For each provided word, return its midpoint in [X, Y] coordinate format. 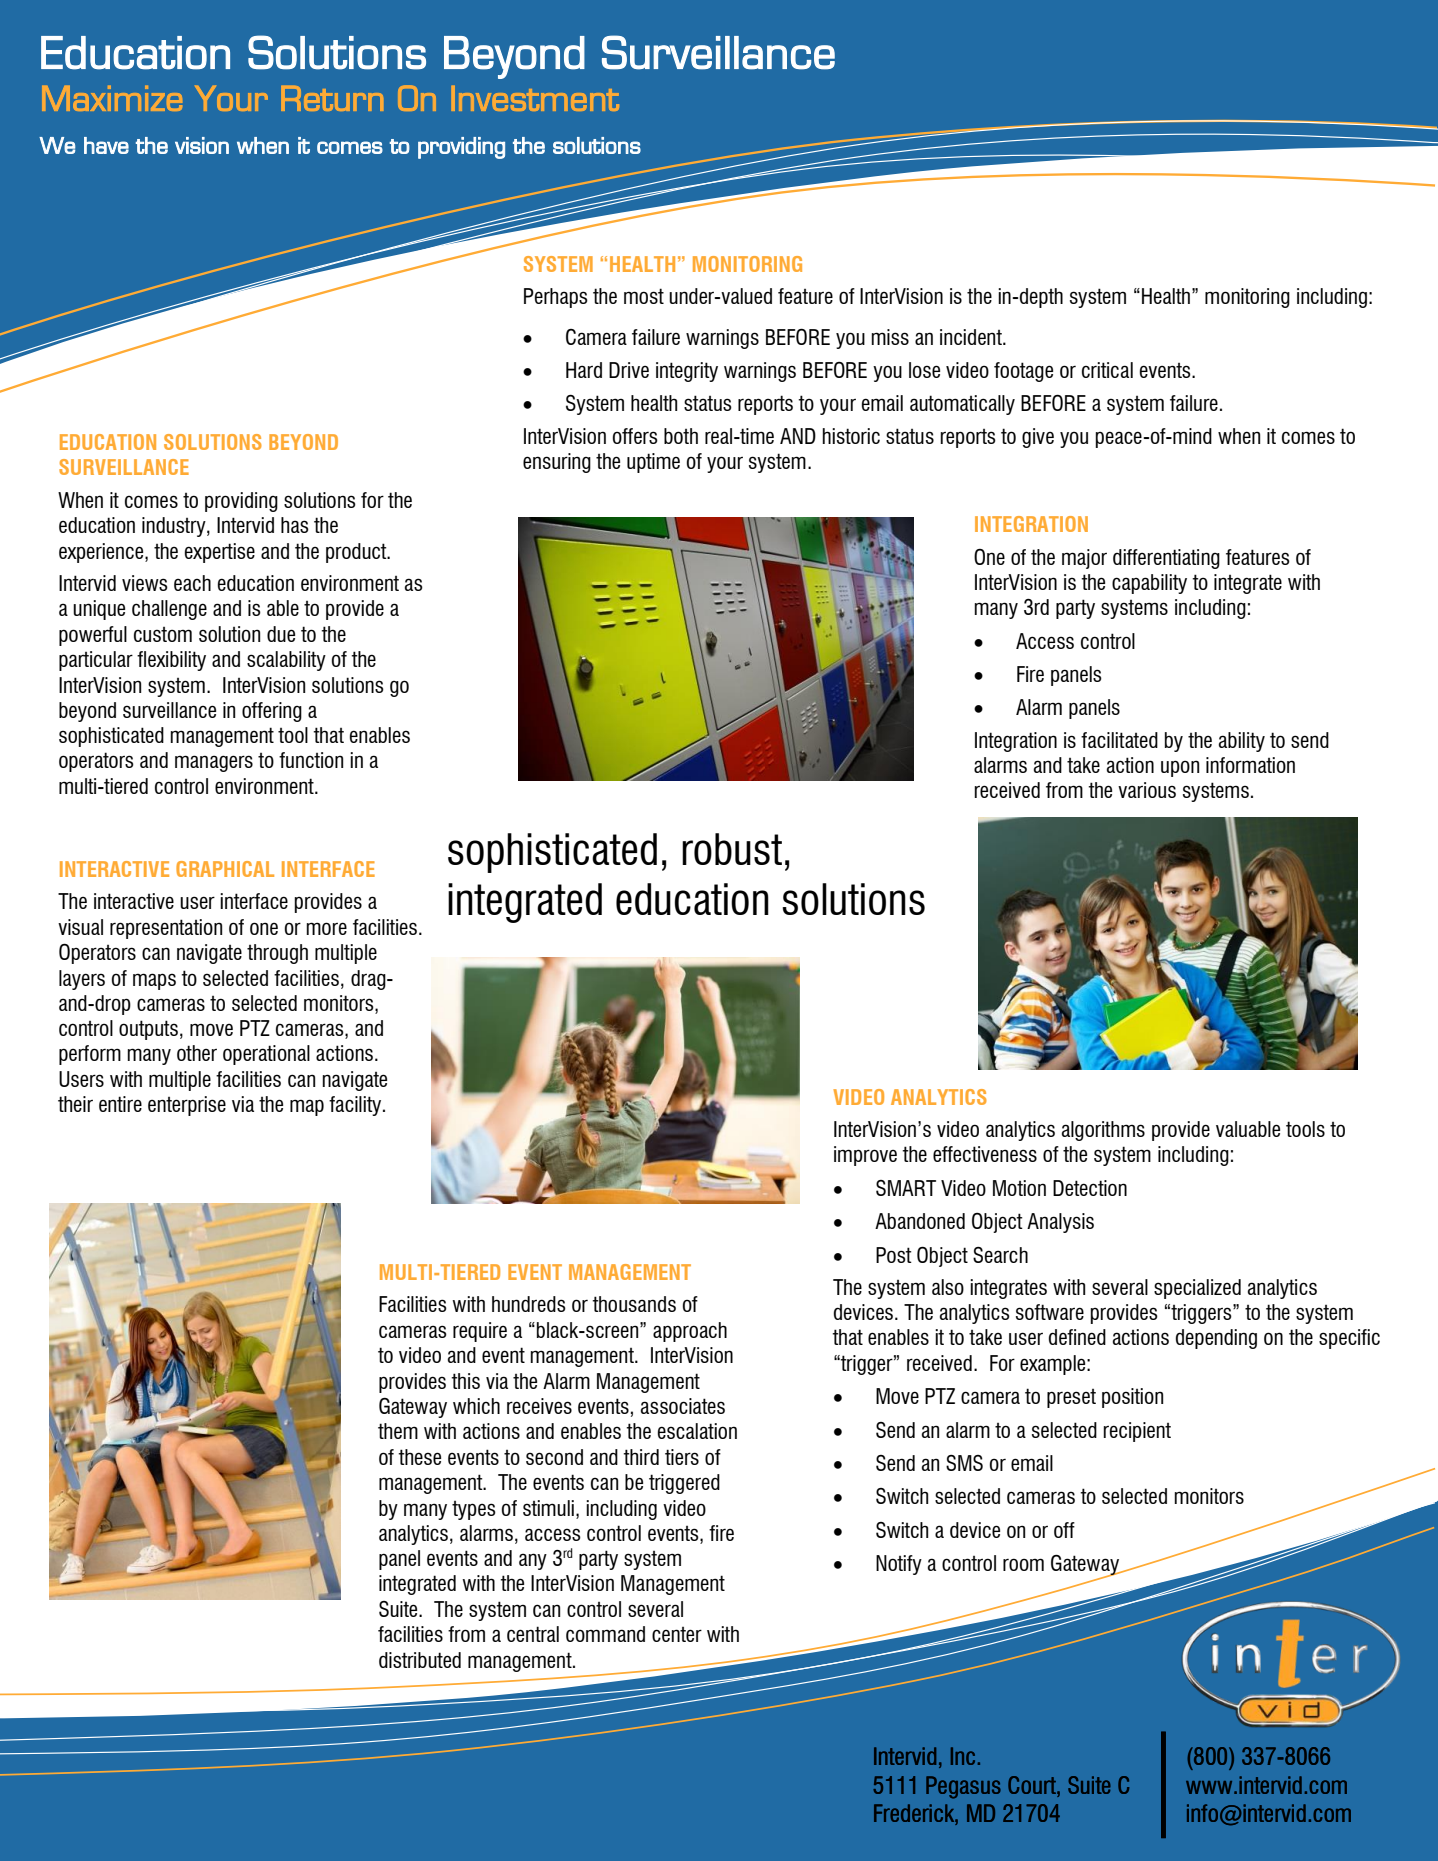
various [1147, 790]
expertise [220, 553]
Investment [535, 98]
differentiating [1166, 559]
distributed [420, 1660]
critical [1107, 370]
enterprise [187, 1106]
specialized [1197, 1289]
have [106, 145]
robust [732, 849]
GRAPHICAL [225, 869]
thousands [634, 1304]
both [681, 436]
